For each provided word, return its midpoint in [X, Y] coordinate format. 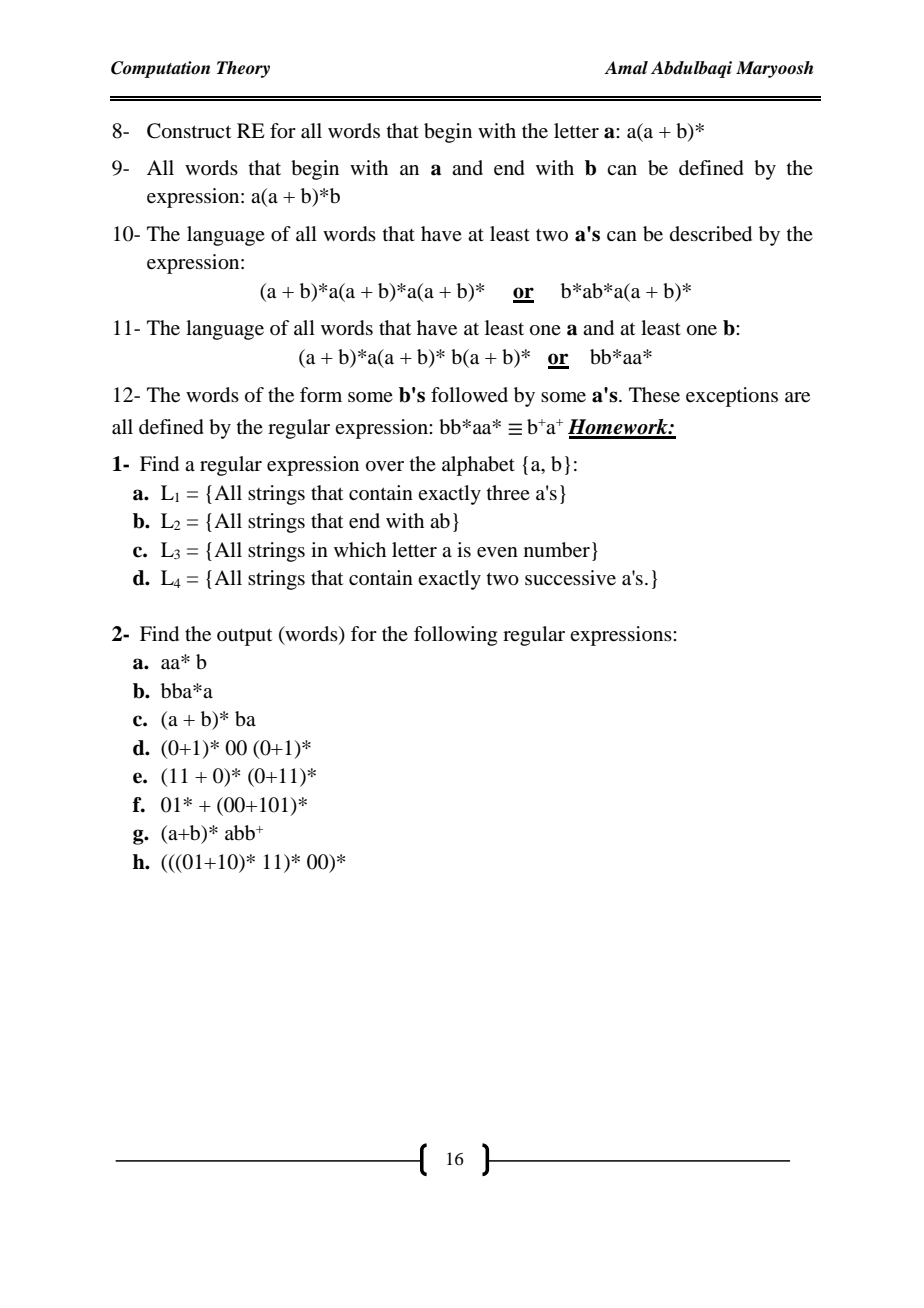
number [557, 550]
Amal [626, 67]
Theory [243, 69]
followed [469, 395]
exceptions [732, 397]
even [497, 552]
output [244, 637]
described [711, 234]
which [360, 549]
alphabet [478, 466]
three [508, 493]
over [385, 466]
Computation [160, 69]
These [654, 395]
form [321, 395]
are [797, 397]
